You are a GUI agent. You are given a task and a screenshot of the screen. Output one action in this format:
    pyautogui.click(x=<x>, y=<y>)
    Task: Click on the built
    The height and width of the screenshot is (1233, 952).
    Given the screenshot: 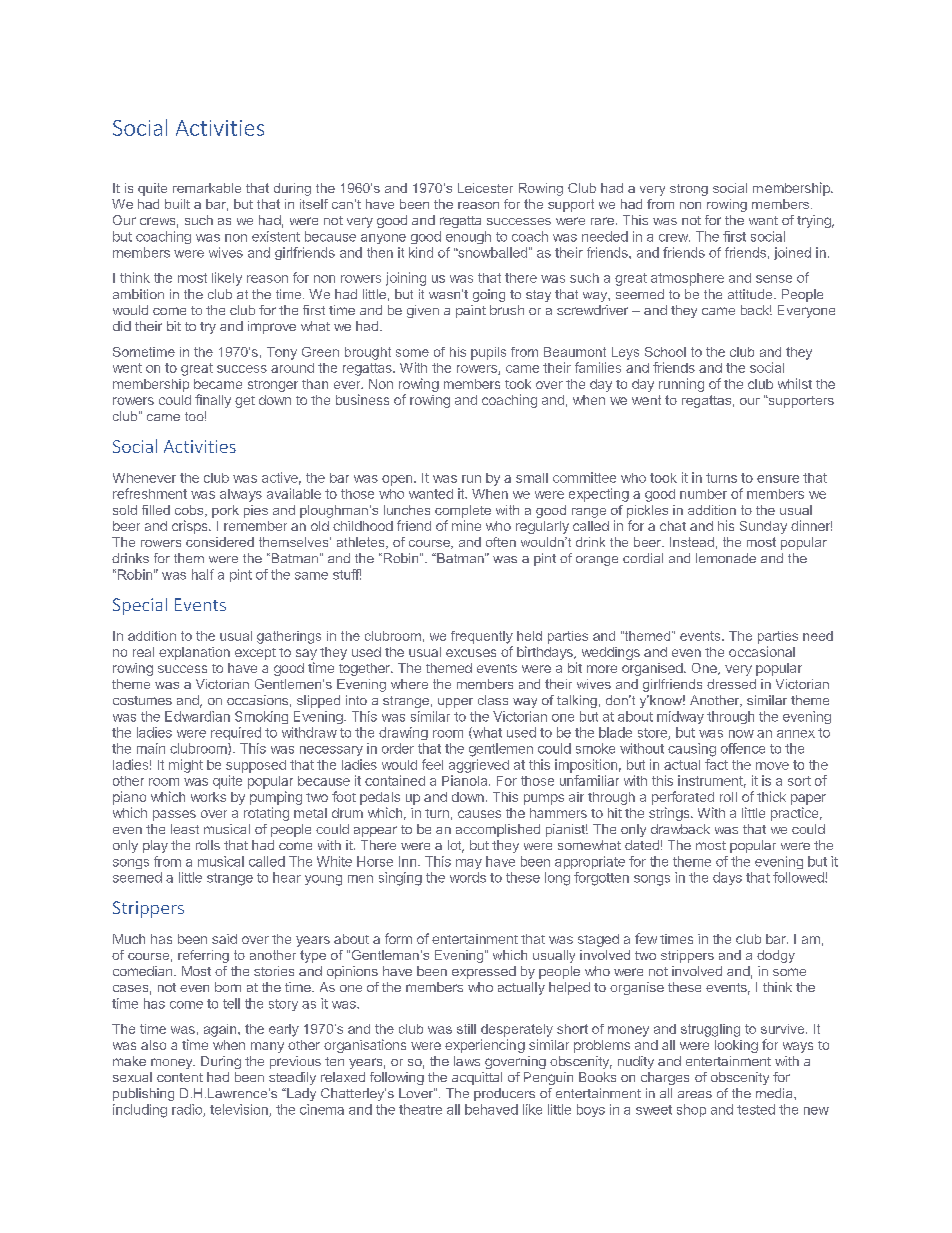 What is the action you would take?
    pyautogui.click(x=177, y=204)
